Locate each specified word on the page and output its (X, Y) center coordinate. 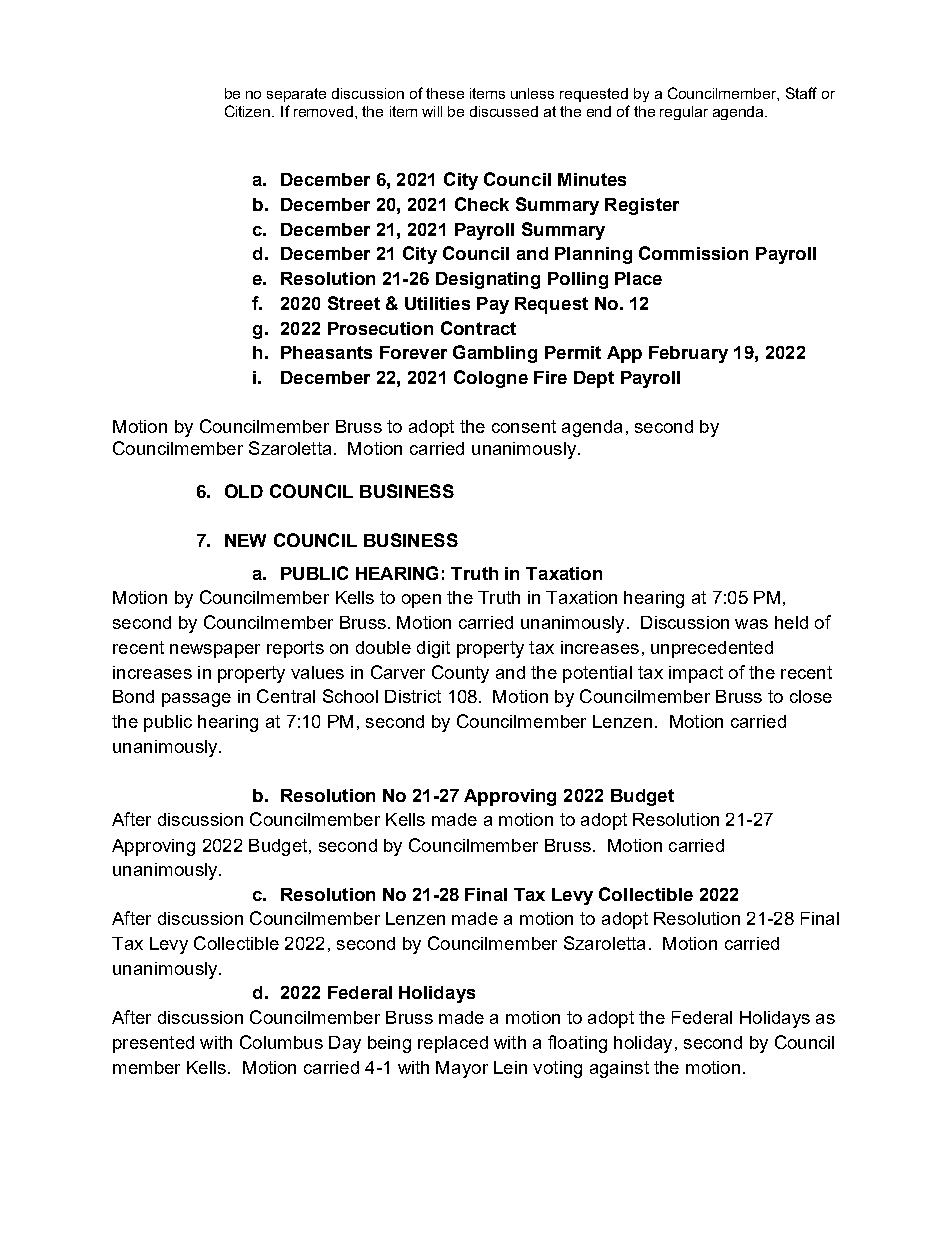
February (688, 354)
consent (524, 426)
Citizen (249, 111)
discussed (504, 111)
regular (684, 113)
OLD (244, 491)
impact (696, 674)
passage (196, 700)
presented (153, 1044)
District (413, 696)
